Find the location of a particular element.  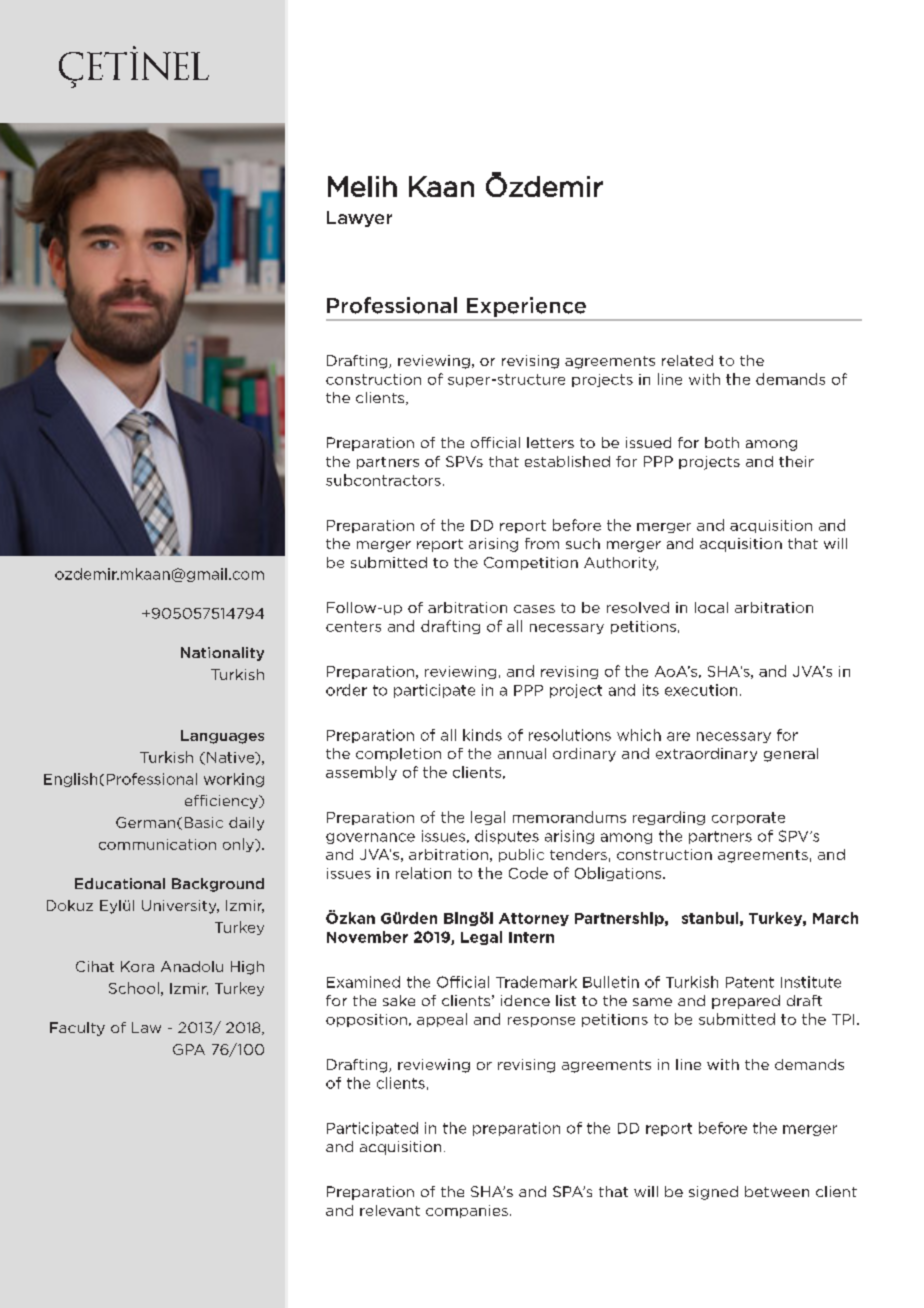

between is located at coordinates (777, 1191).
